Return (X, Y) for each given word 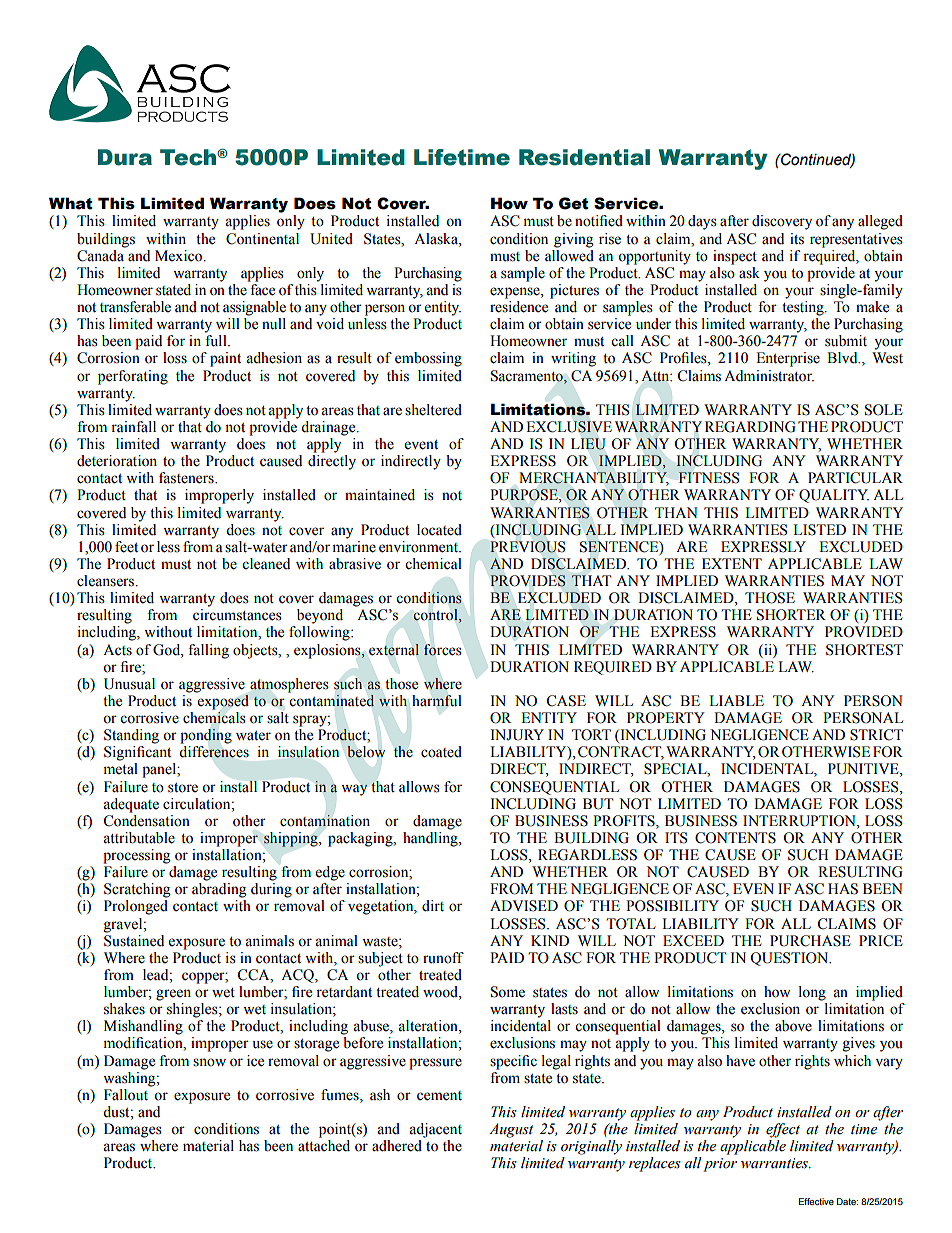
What (71, 203)
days (702, 222)
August (511, 1130)
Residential (584, 157)
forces (442, 650)
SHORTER (791, 615)
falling (208, 651)
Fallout (126, 1095)
